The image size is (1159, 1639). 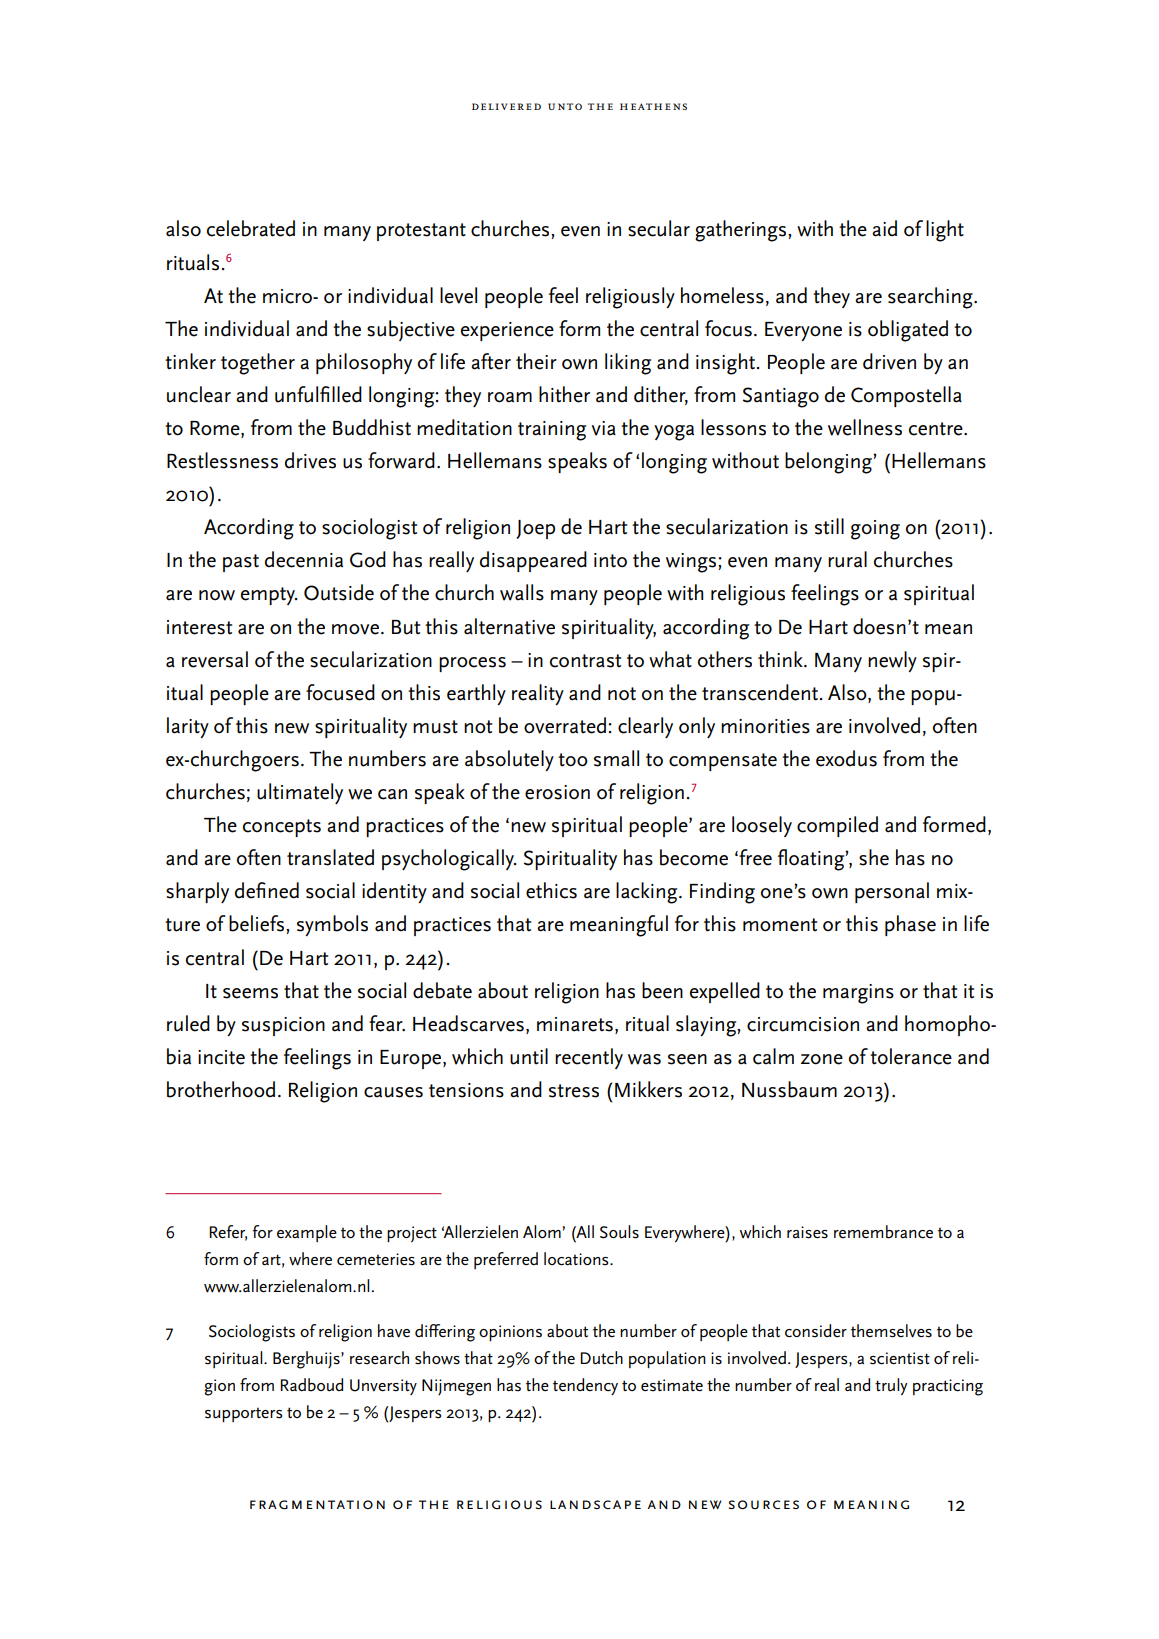 I want to click on Nussbaum, so click(x=789, y=1089).
